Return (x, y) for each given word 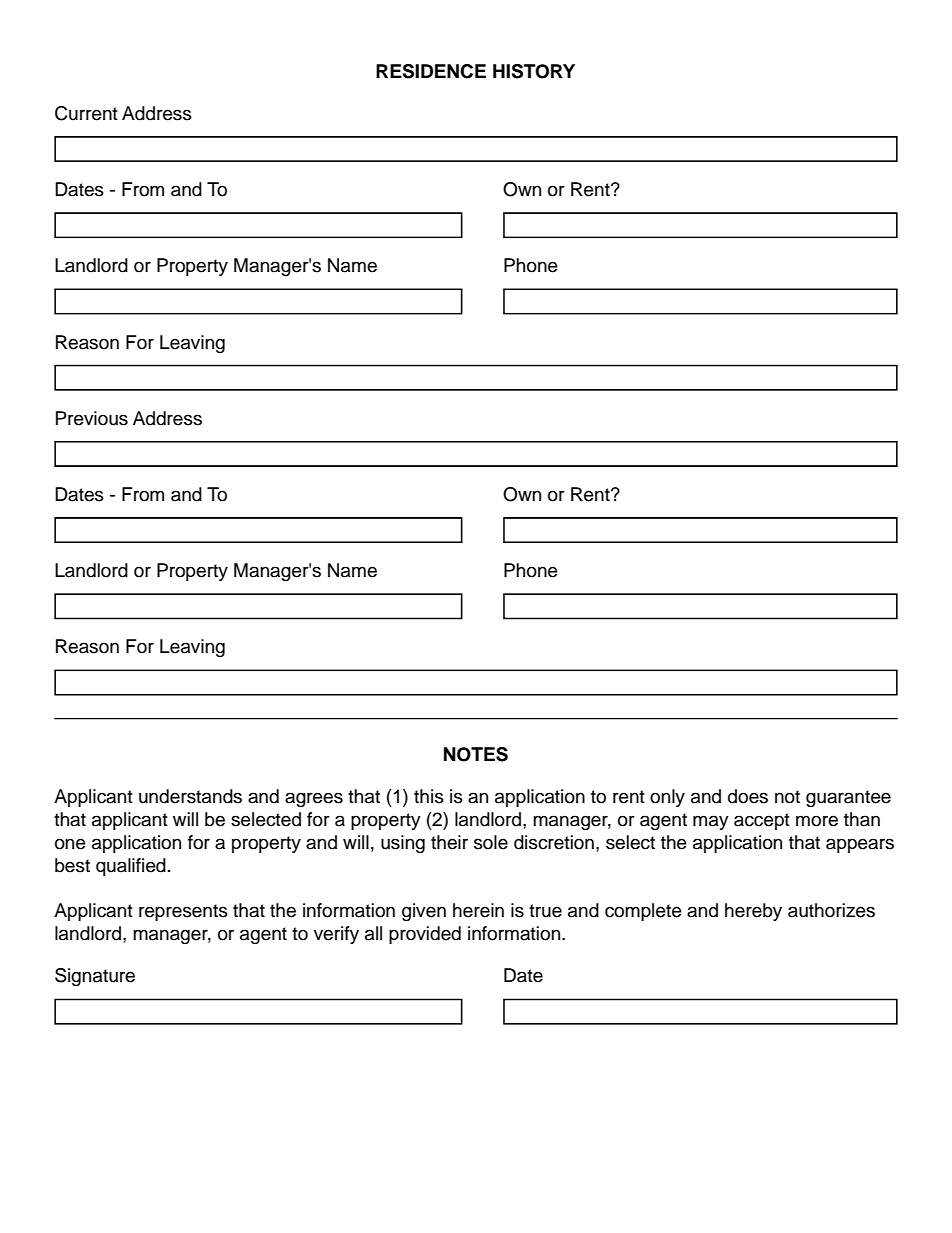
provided (425, 935)
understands (190, 796)
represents (183, 912)
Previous (92, 418)
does (748, 796)
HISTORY (534, 71)
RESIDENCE (431, 71)
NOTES (476, 754)
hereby (753, 912)
